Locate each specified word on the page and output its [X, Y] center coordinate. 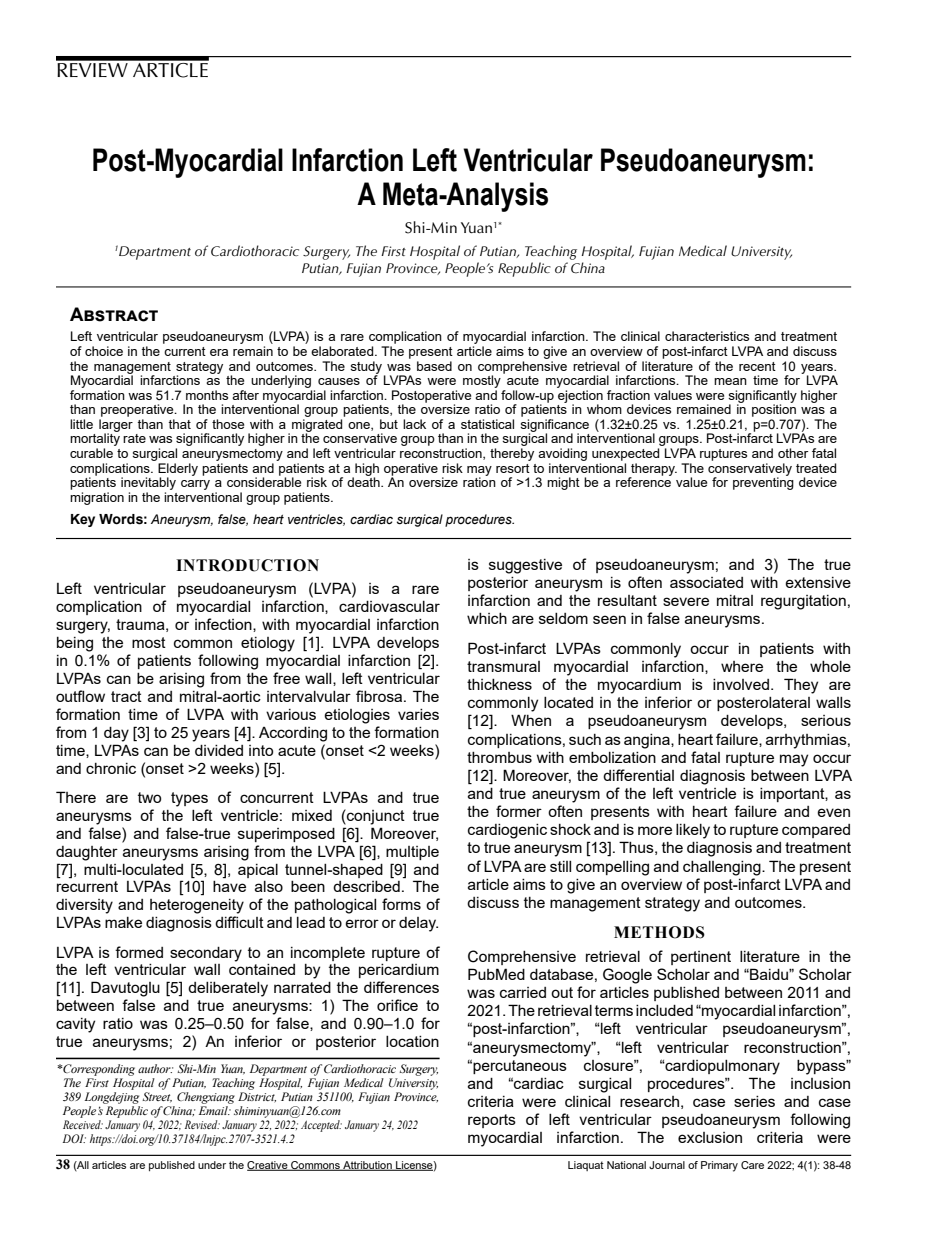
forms [401, 904]
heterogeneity [197, 906]
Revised [202, 1124]
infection [224, 625]
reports [492, 1121]
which [487, 618]
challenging [723, 868]
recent [757, 366]
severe [686, 601]
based [434, 366]
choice [104, 351]
